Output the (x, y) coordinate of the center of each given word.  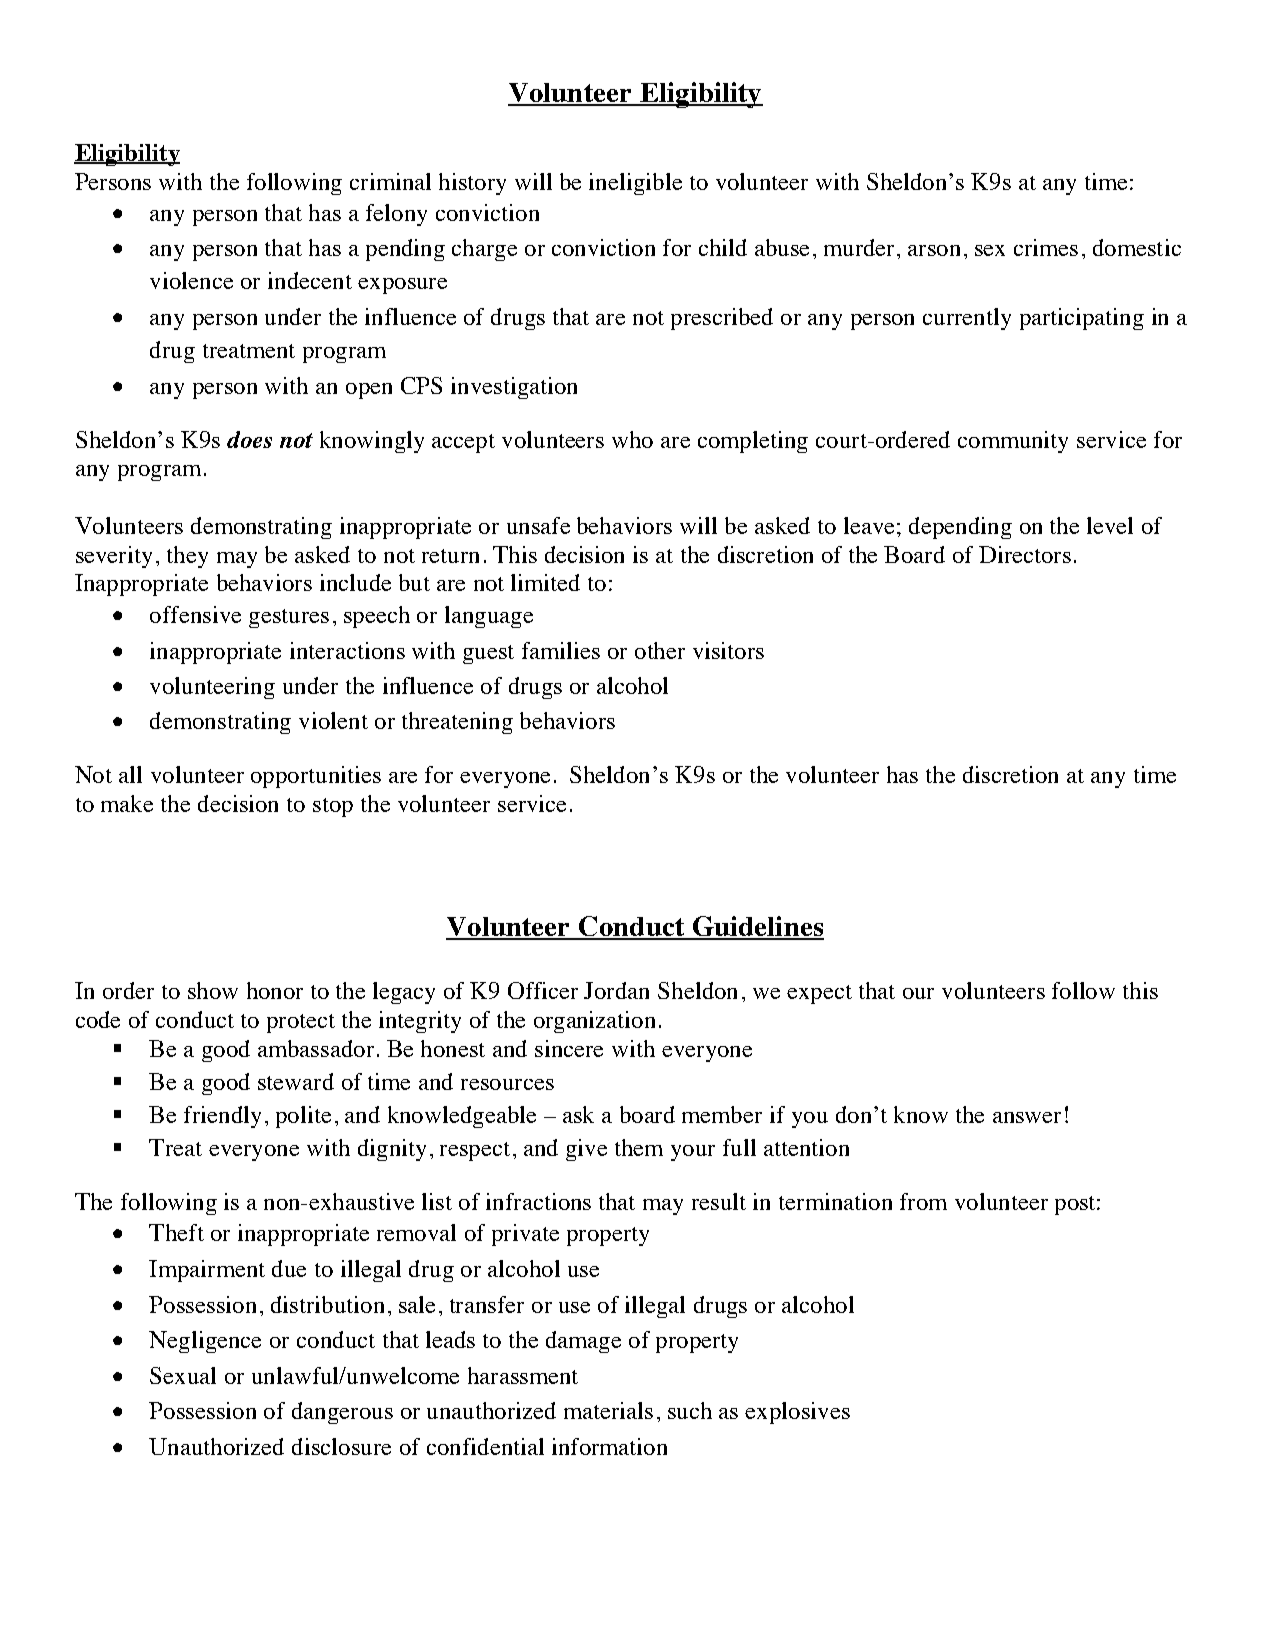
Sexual (183, 1375)
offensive (195, 614)
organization (594, 1022)
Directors (1025, 554)
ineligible (635, 184)
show (213, 990)
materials (608, 1410)
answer (1027, 1117)
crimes (1046, 247)
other (660, 650)
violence (191, 280)
